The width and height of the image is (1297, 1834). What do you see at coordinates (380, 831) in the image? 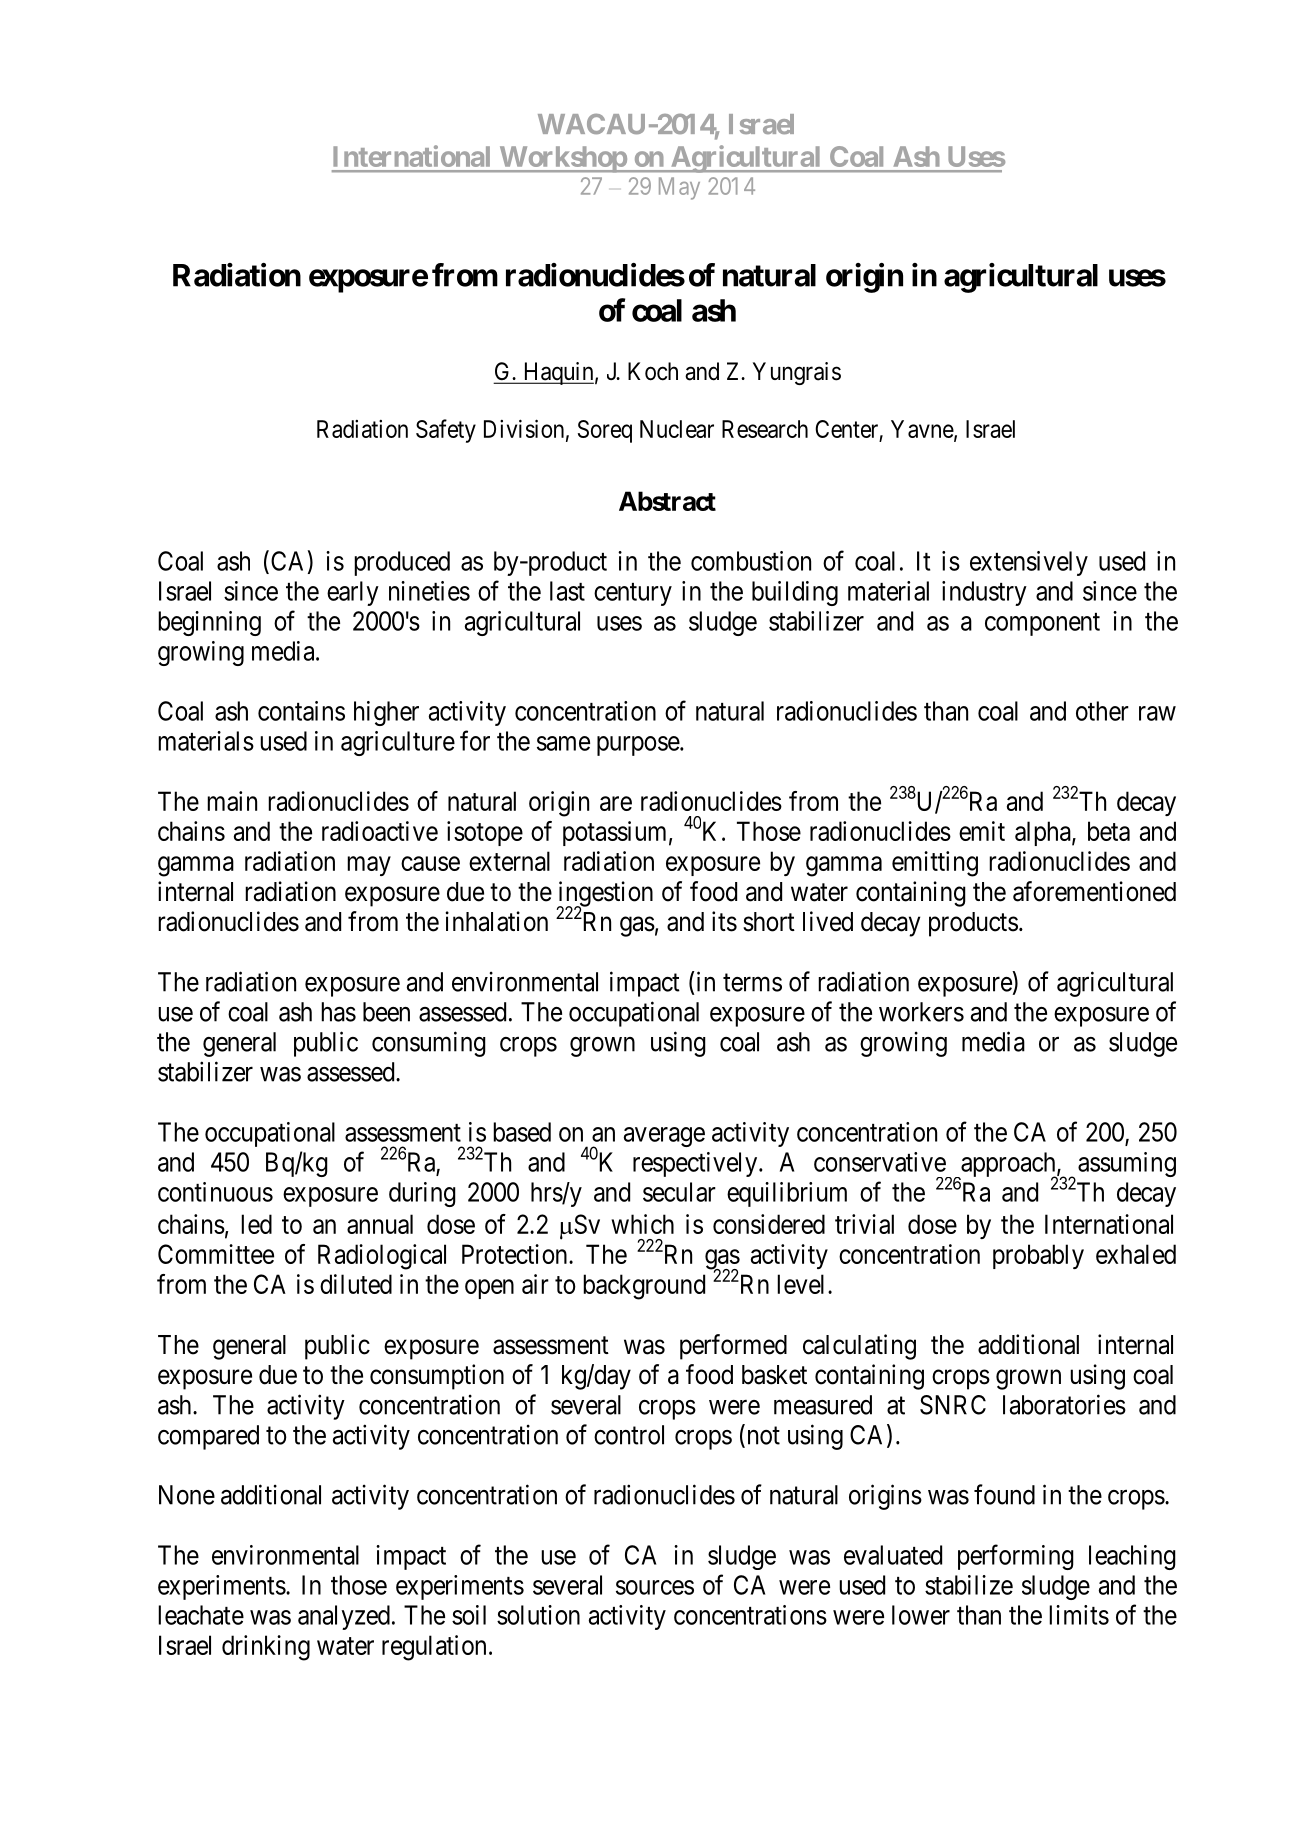
I see `radioactive` at bounding box center [380, 831].
